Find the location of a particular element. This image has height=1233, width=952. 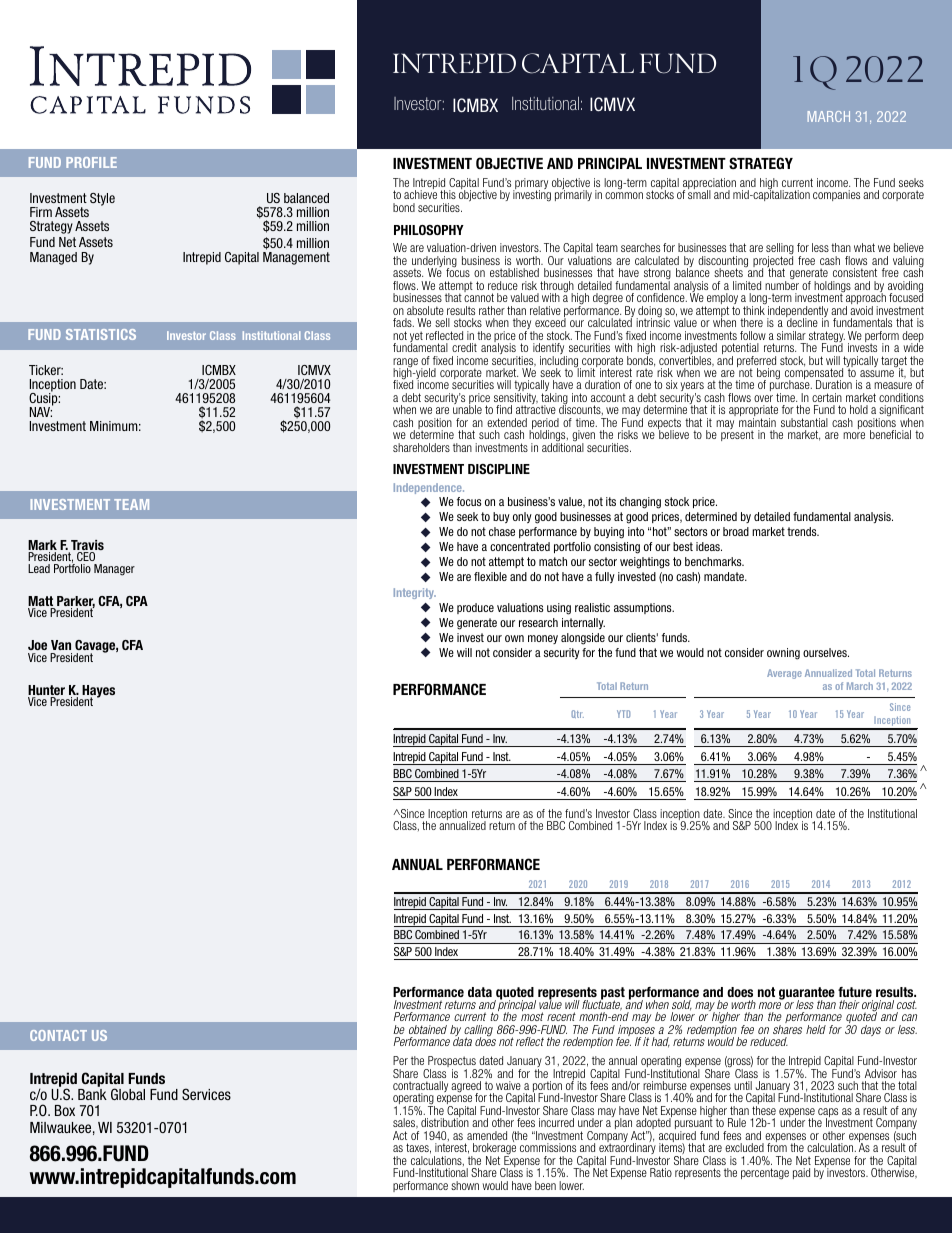

amended is located at coordinates (487, 1135).
